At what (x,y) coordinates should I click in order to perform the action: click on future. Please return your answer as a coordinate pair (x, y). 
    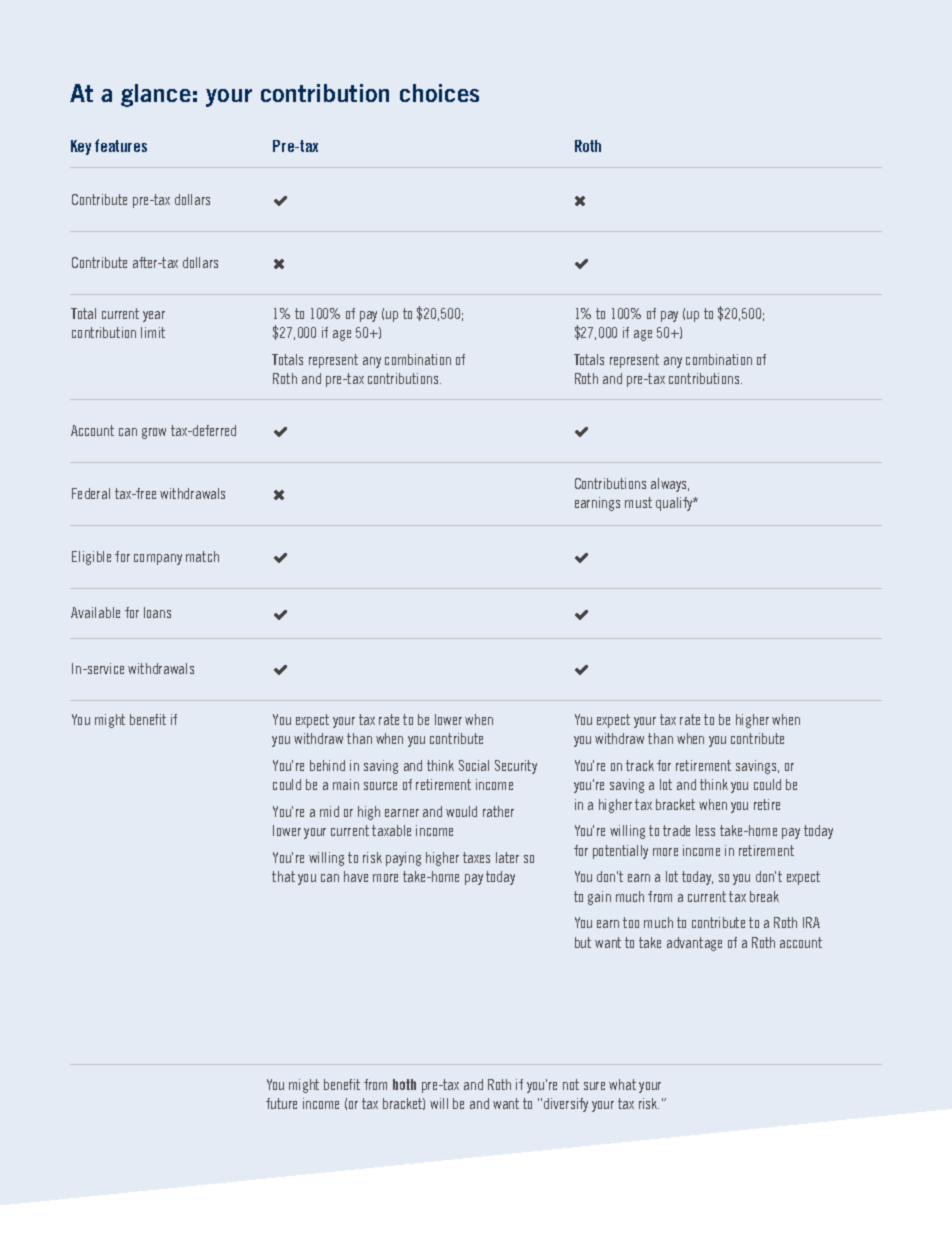
    Looking at the image, I should click on (281, 1103).
